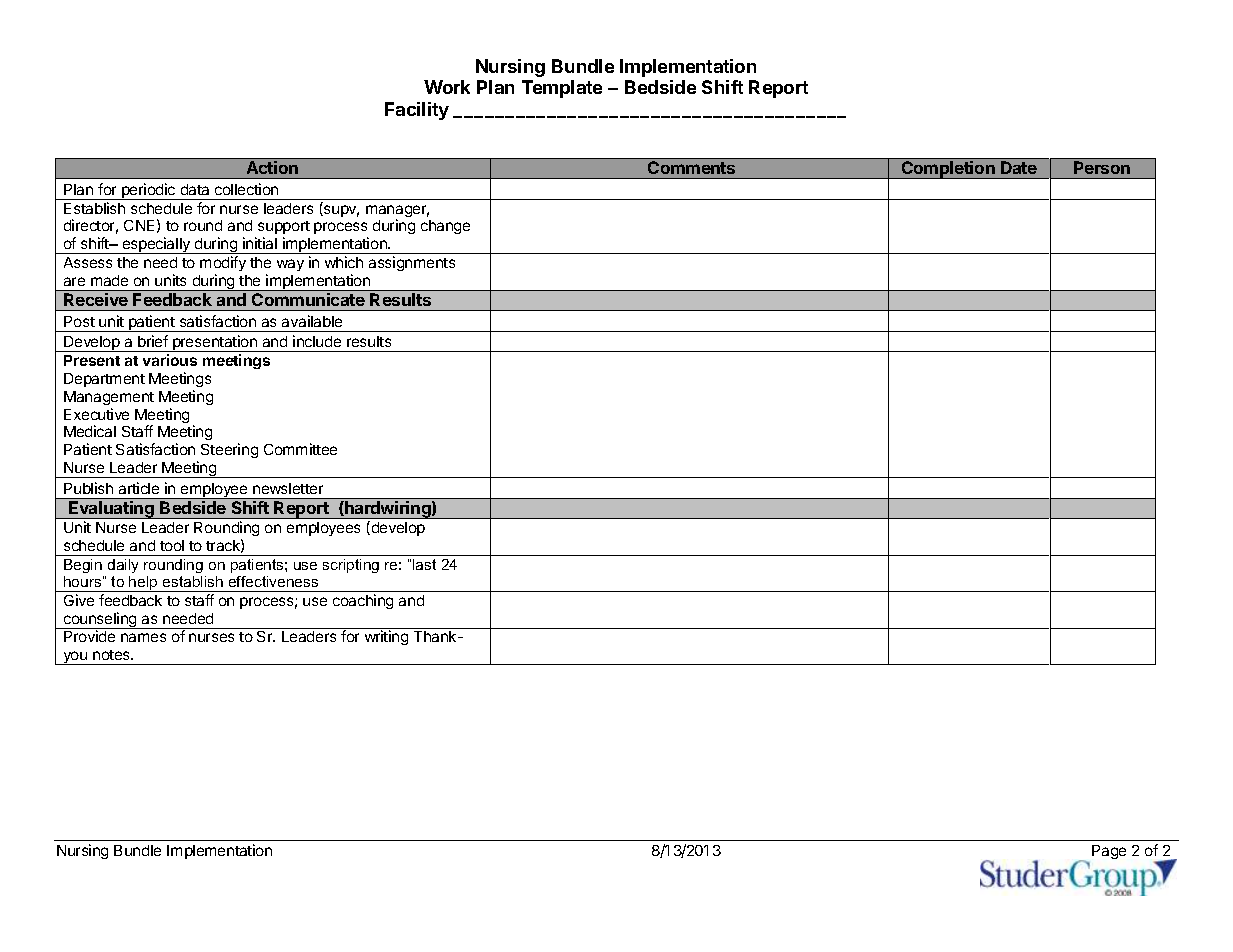  Describe the element at coordinates (229, 450) in the image. I see `Steering` at that location.
